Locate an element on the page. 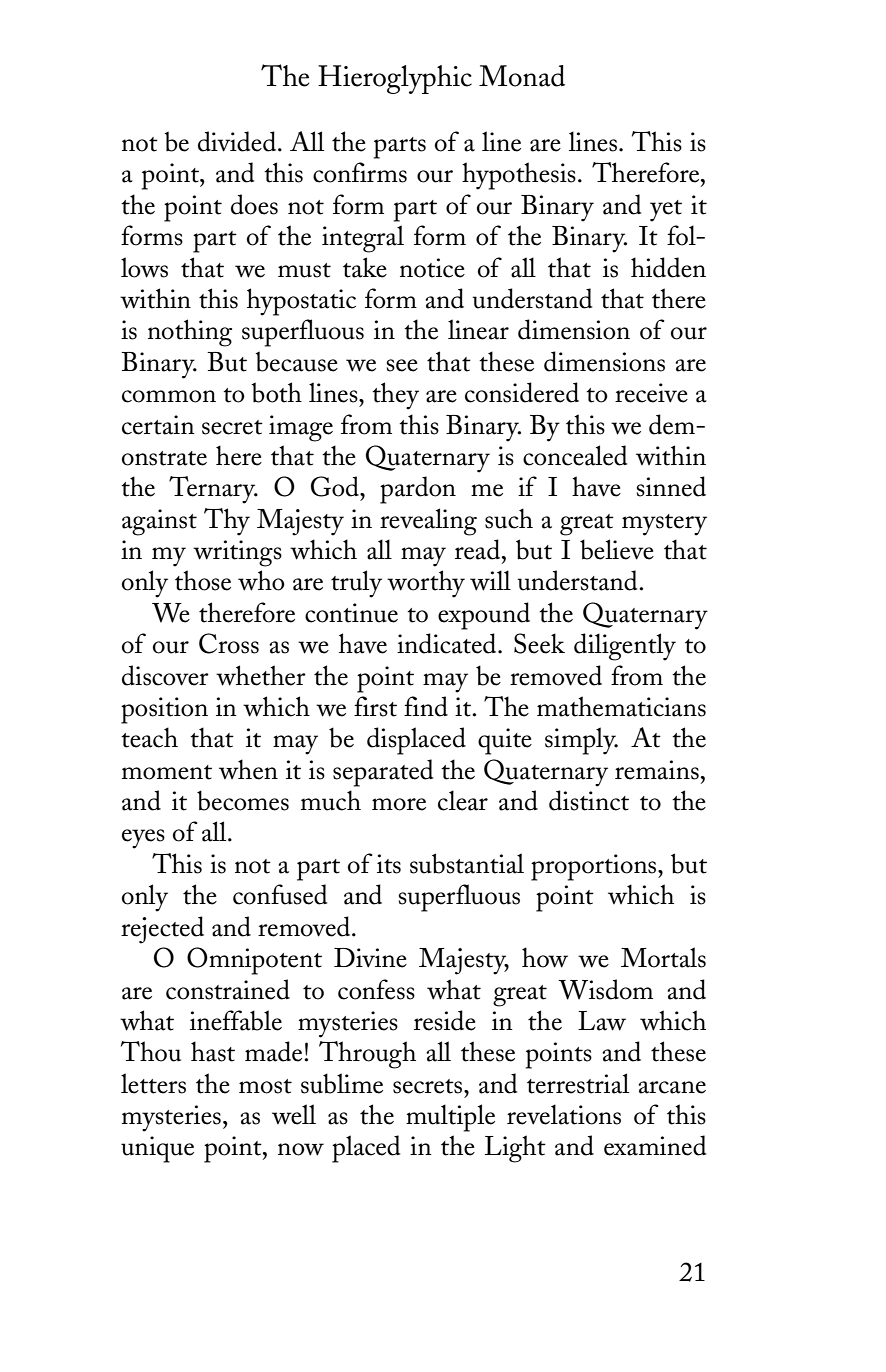  Monad is located at coordinates (522, 76).
